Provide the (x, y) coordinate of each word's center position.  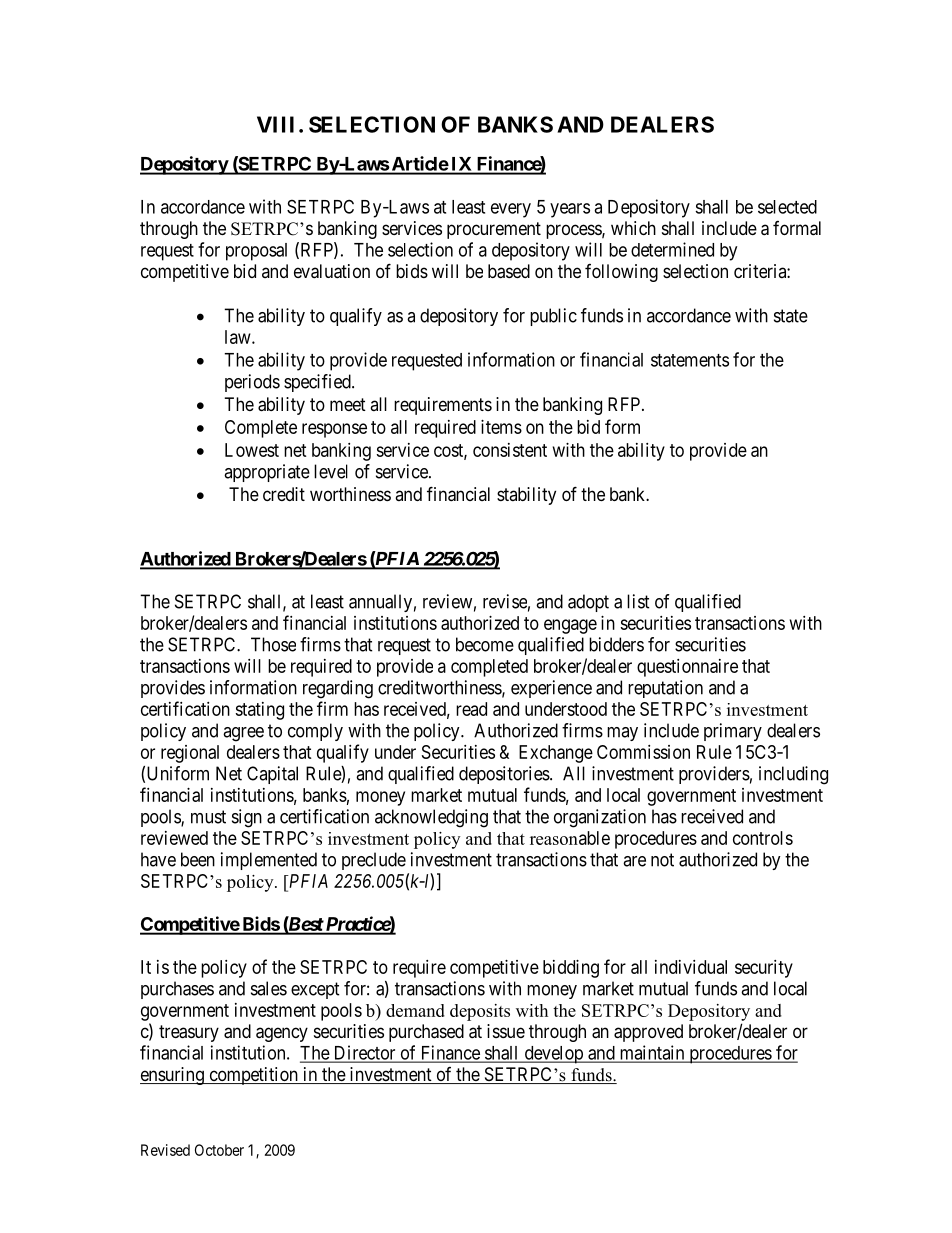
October (219, 1150)
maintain (652, 1053)
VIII (275, 124)
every (511, 210)
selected (787, 207)
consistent (510, 450)
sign (247, 818)
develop (553, 1055)
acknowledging (431, 818)
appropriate (267, 473)
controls (763, 838)
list (638, 601)
